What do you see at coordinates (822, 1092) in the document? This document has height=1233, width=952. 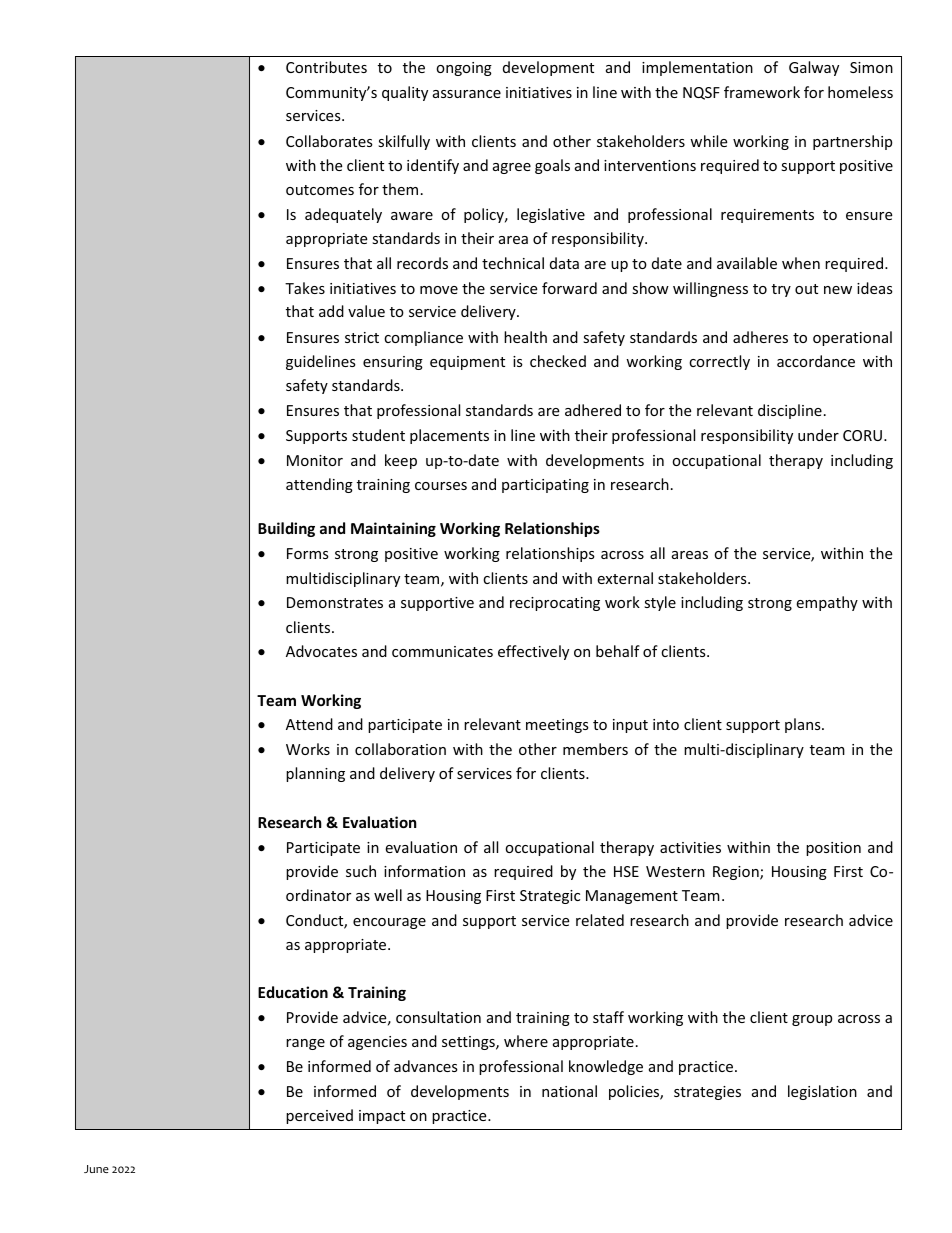 I see `legislation` at bounding box center [822, 1092].
